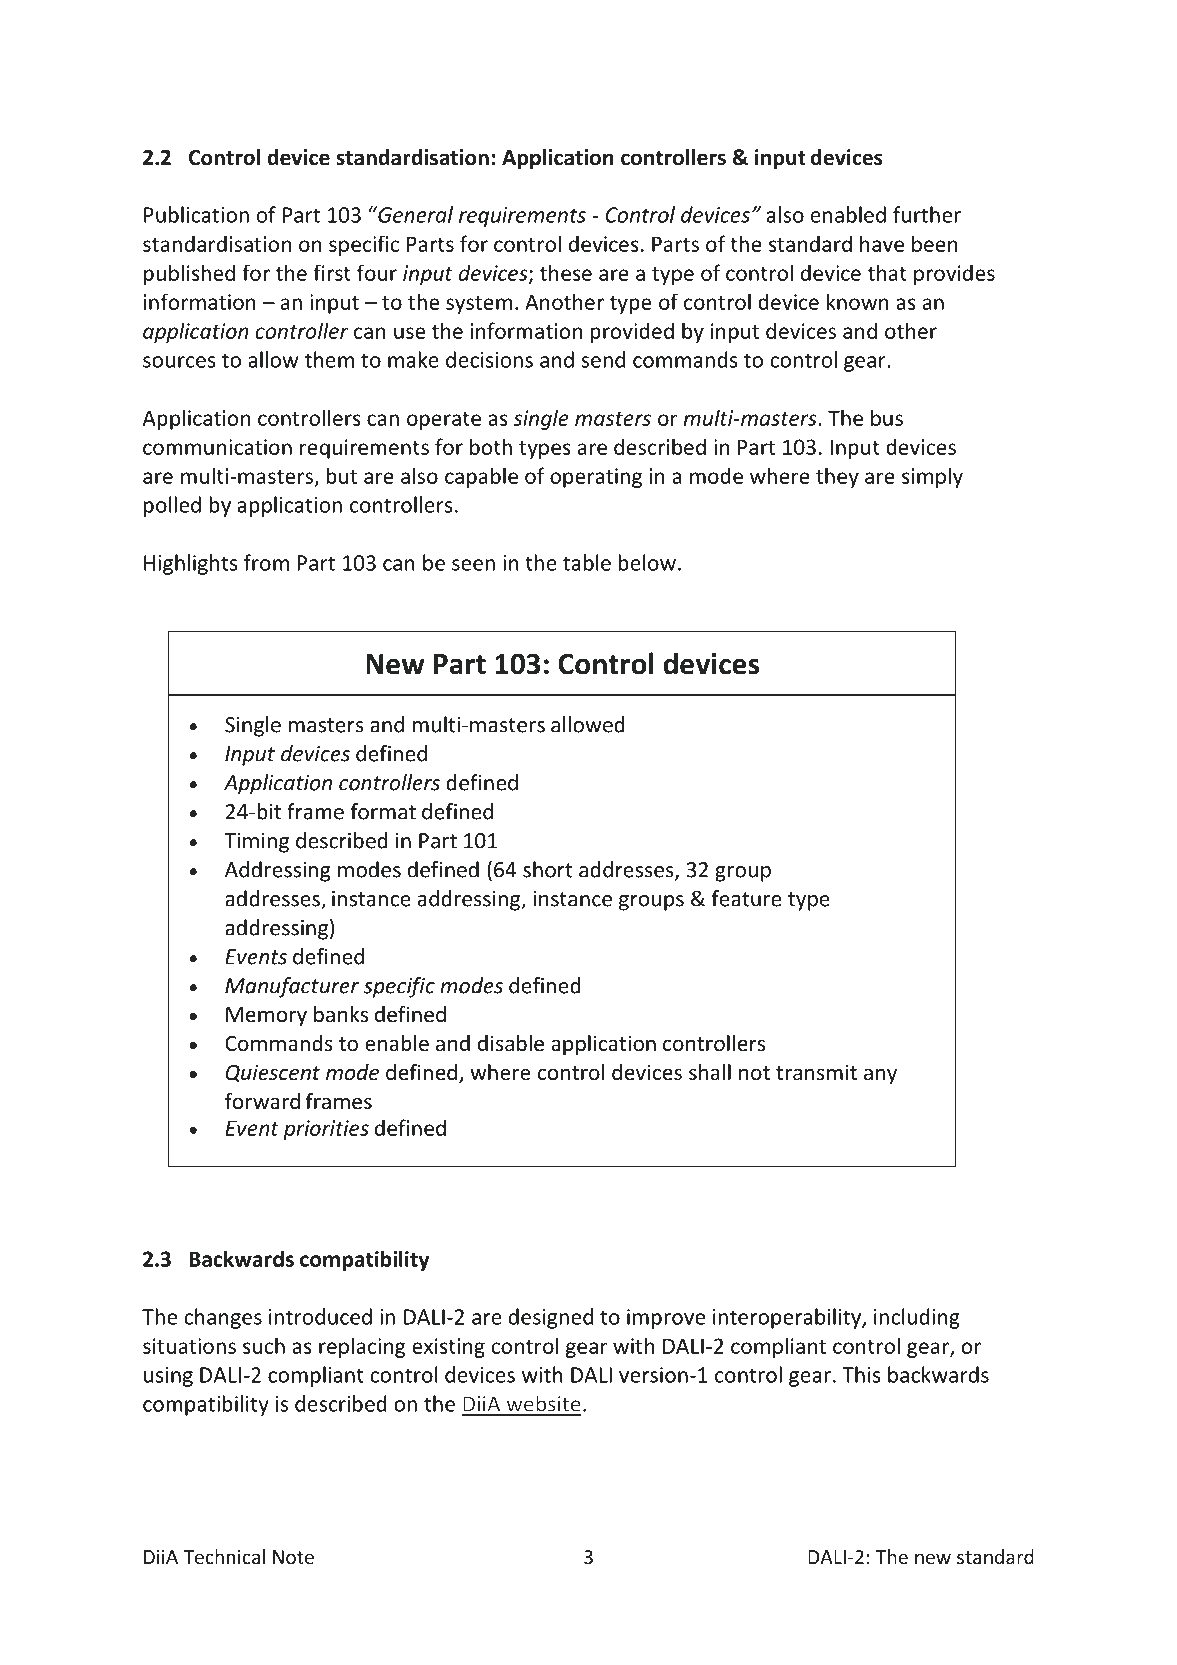  Describe the element at coordinates (880, 1076) in the screenshot. I see `any` at that location.
